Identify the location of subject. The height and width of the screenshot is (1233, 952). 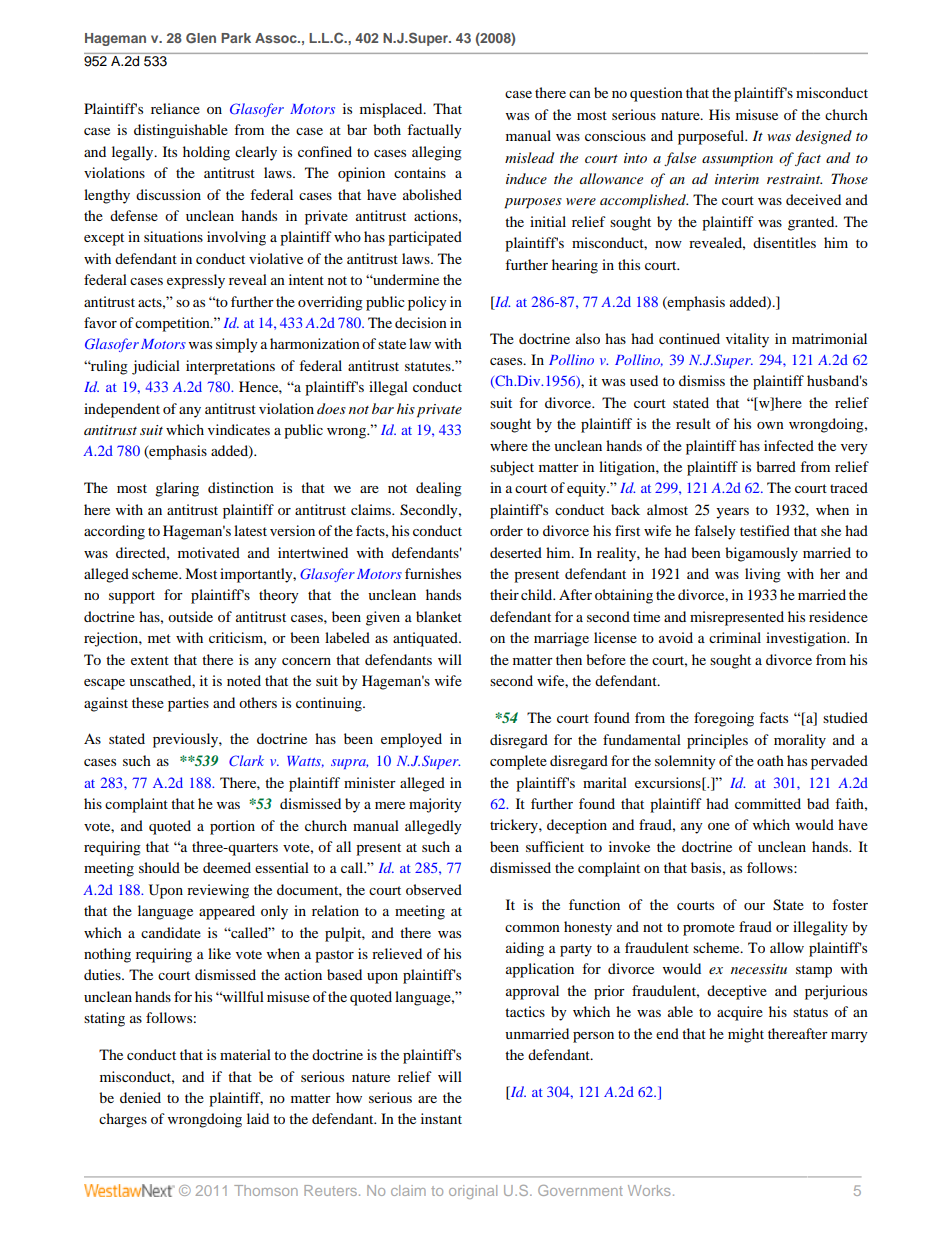
(512, 468).
